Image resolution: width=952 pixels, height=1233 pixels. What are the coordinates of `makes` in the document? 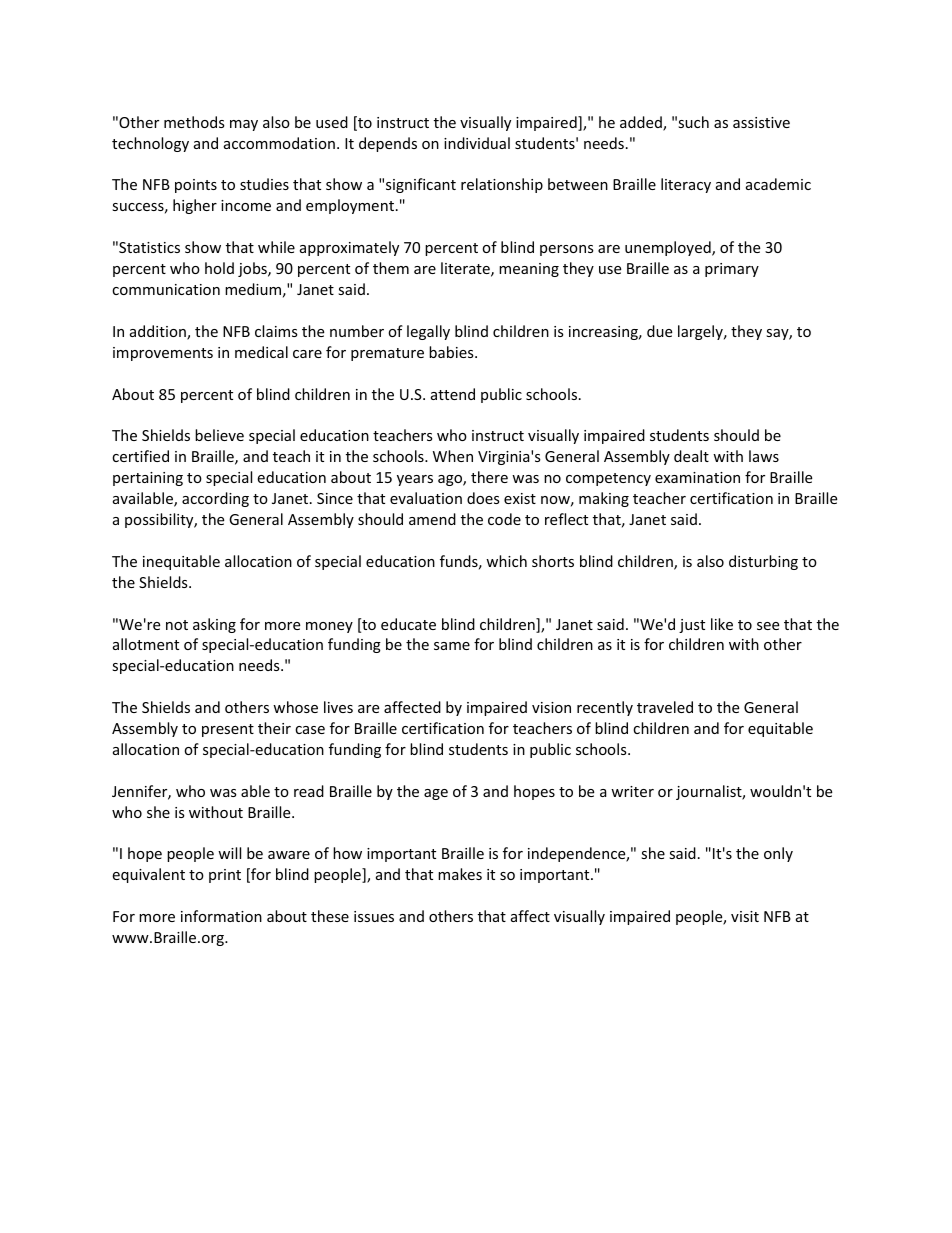 It's located at (460, 874).
